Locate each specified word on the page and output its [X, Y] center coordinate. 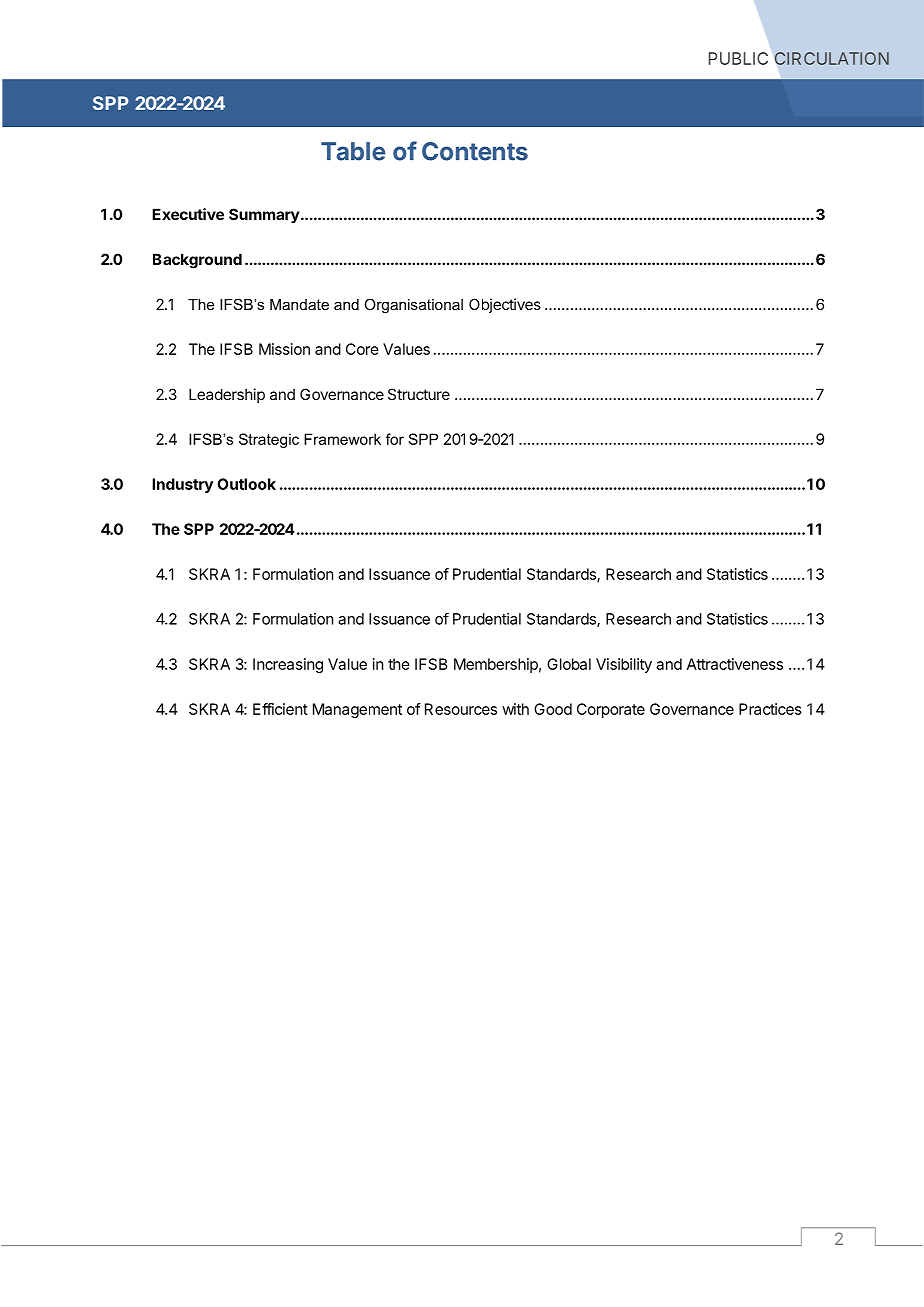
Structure [419, 394]
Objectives [505, 305]
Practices [770, 709]
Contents [475, 151]
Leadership [227, 395]
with [515, 709]
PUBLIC [738, 58]
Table [353, 151]
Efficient [280, 709]
